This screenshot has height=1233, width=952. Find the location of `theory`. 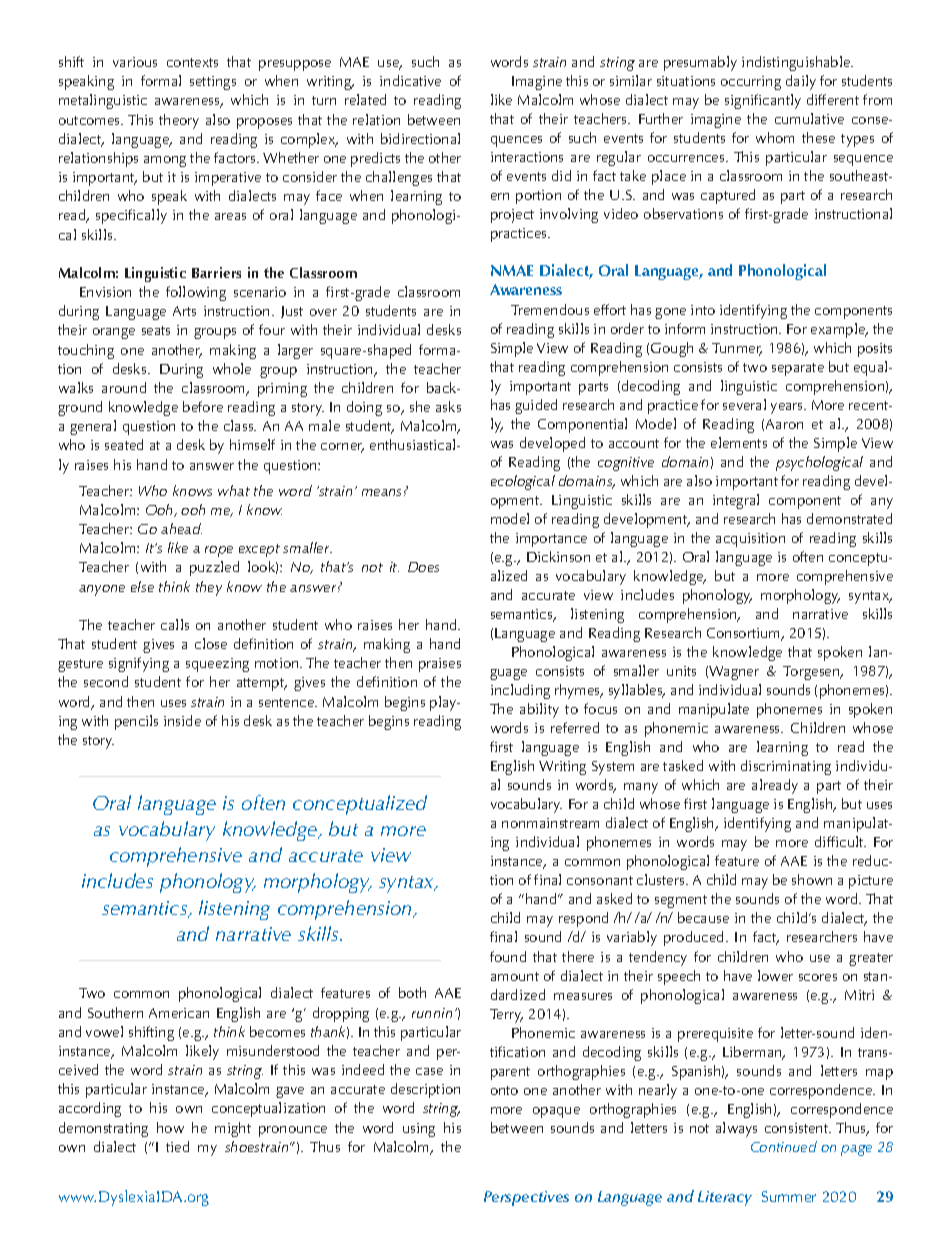

theory is located at coordinates (179, 121).
